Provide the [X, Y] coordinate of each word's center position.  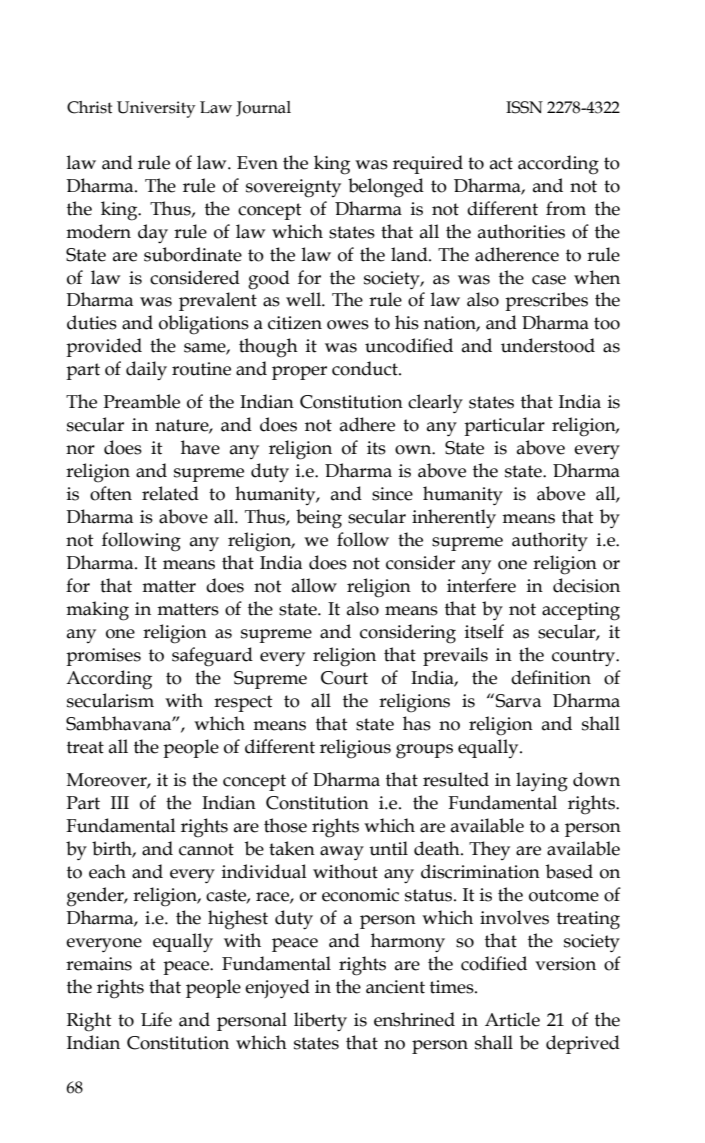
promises [103, 657]
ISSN [524, 107]
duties [92, 322]
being [319, 519]
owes [348, 325]
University [156, 109]
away [342, 853]
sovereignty [293, 188]
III [120, 802]
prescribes [546, 301]
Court [344, 678]
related [170, 493]
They [489, 850]
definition [551, 677]
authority [550, 541]
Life [156, 1019]
